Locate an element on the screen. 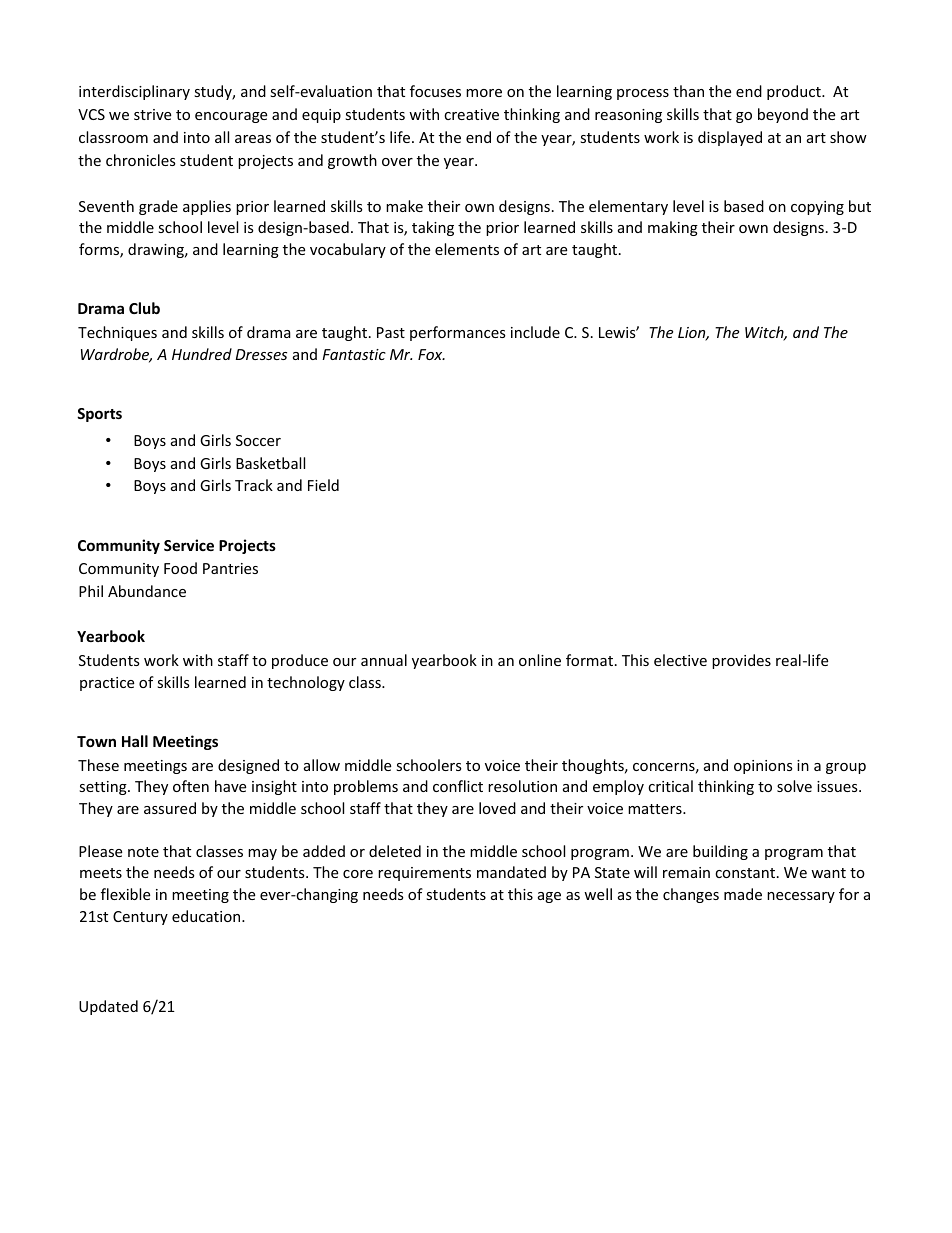 Image resolution: width=952 pixels, height=1233 pixels. opinions is located at coordinates (763, 767).
